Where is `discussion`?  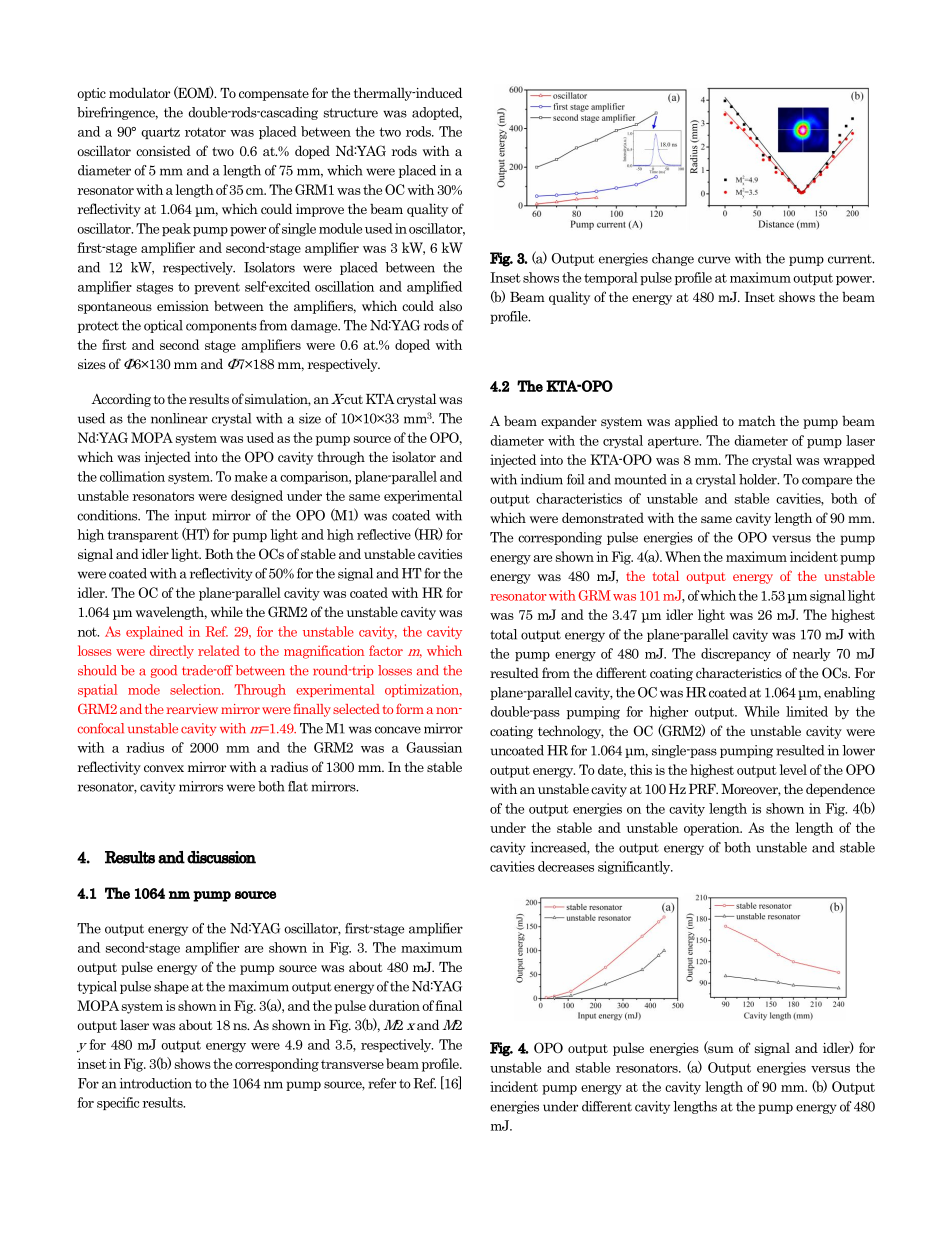
discussion is located at coordinates (221, 857).
